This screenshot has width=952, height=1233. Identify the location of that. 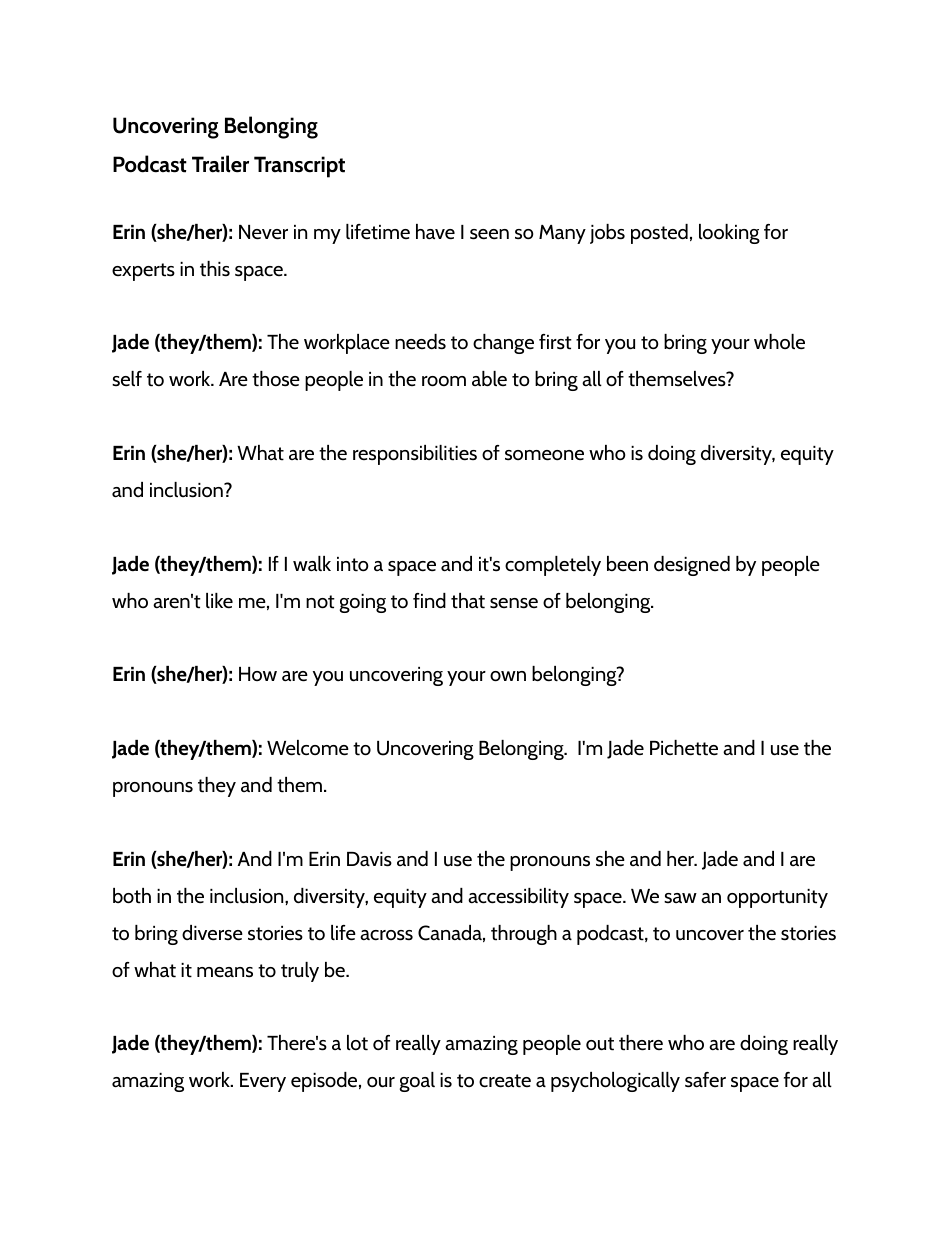
(468, 601).
